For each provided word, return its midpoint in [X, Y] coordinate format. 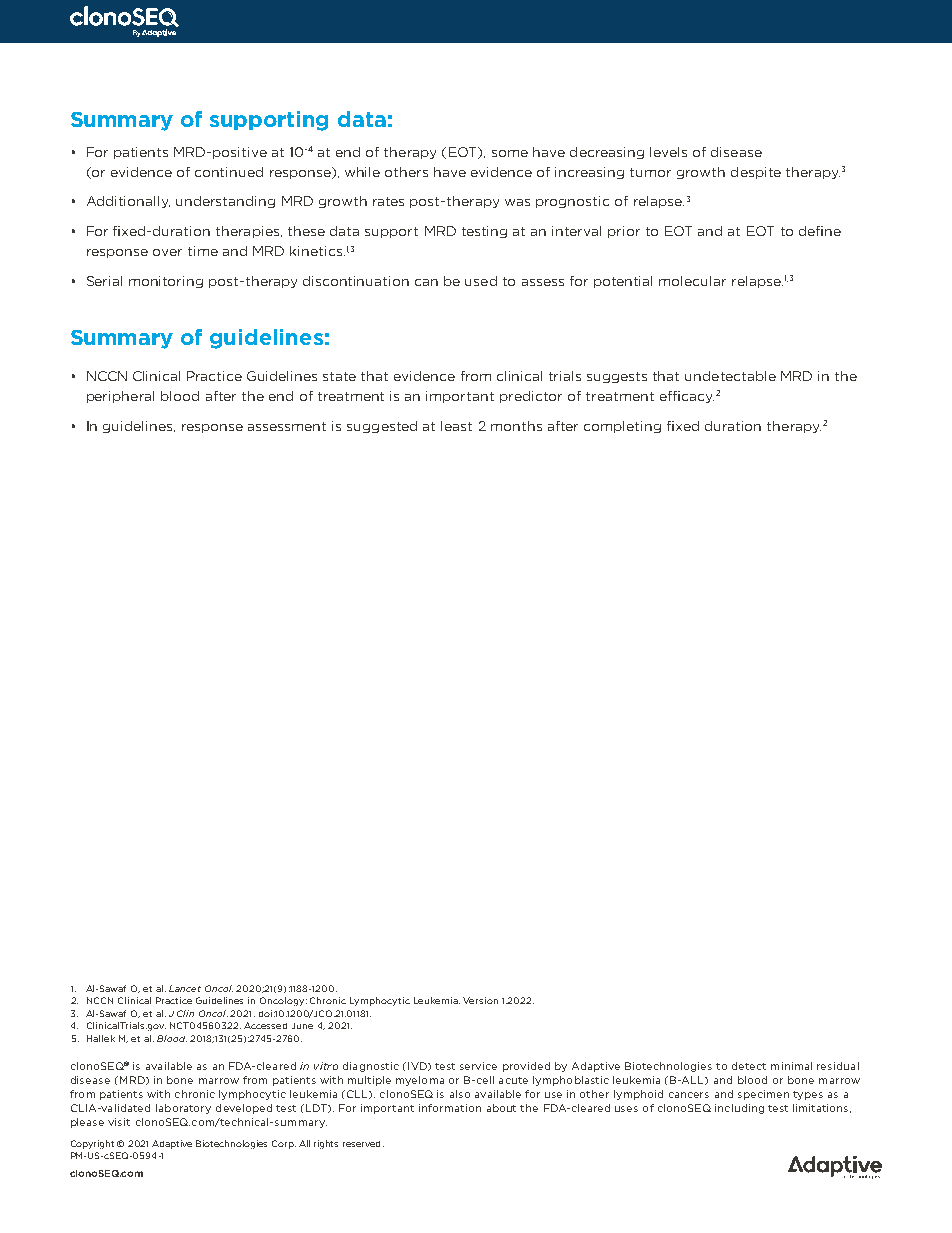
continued [229, 172]
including [739, 1109]
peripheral [120, 397]
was [517, 202]
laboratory [183, 1109]
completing [622, 427]
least [456, 426]
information [450, 1108]
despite [756, 173]
